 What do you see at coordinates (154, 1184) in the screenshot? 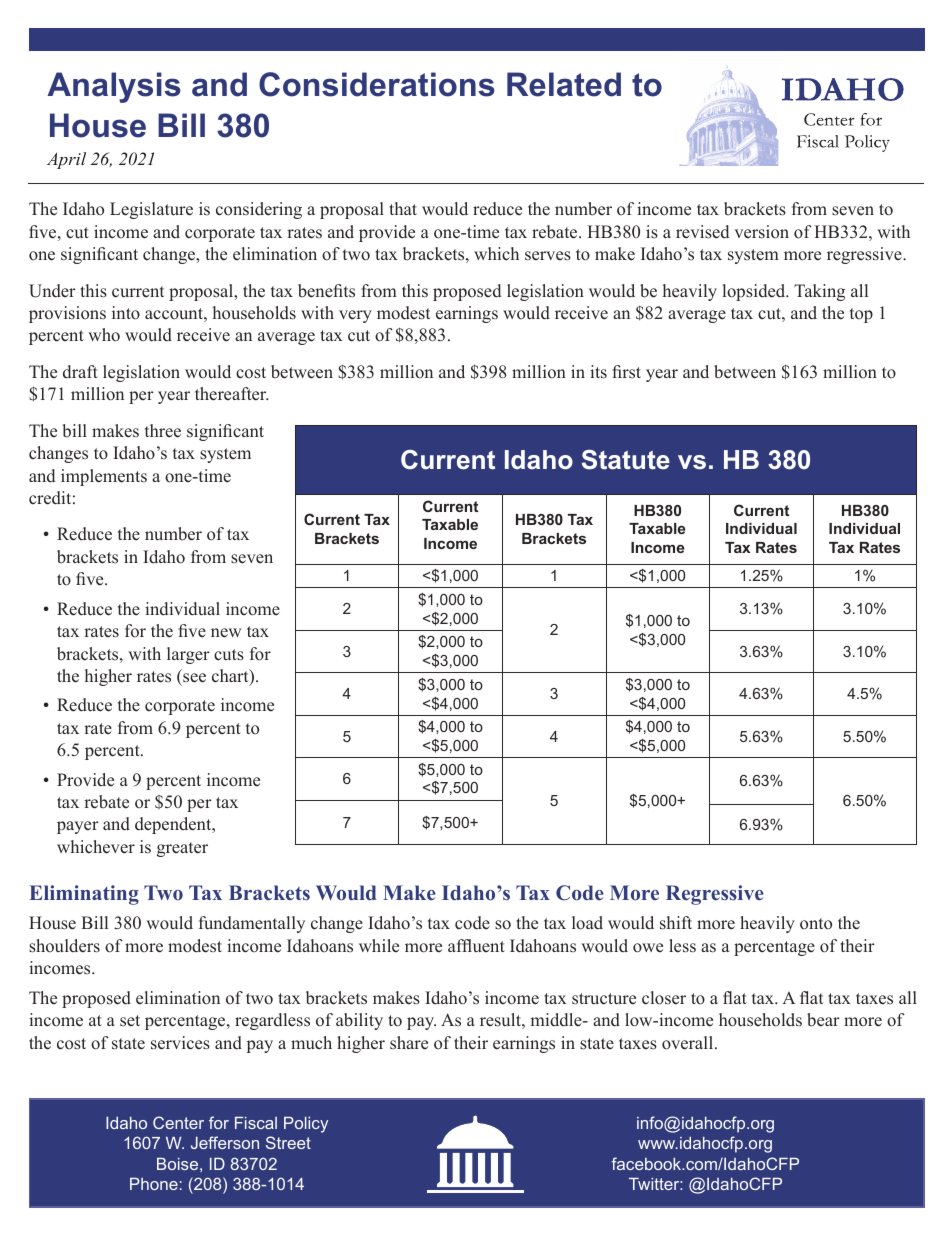
I see `Phone` at bounding box center [154, 1184].
